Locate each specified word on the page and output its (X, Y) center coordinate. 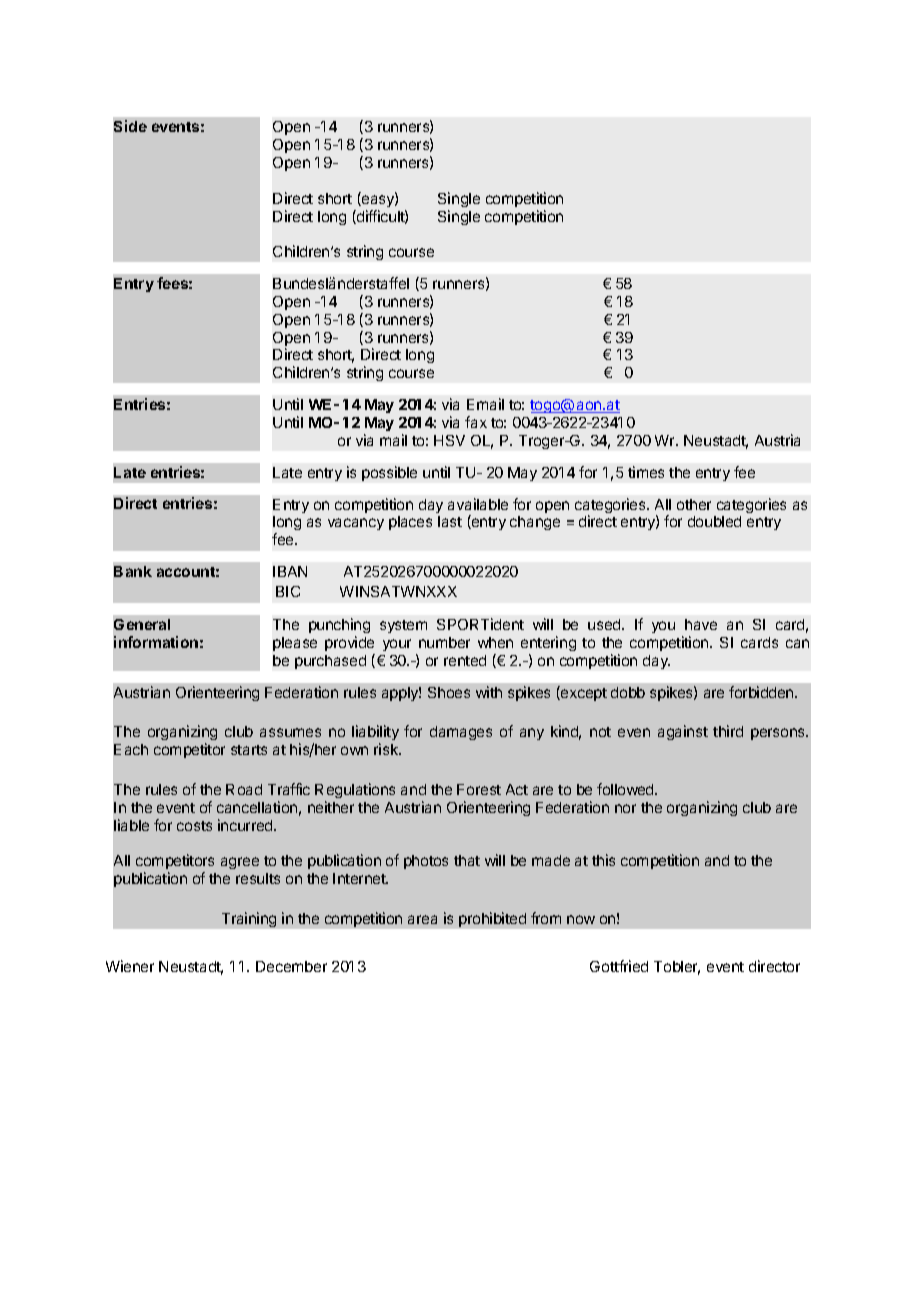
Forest (479, 789)
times (646, 472)
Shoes (449, 692)
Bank (133, 571)
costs (194, 826)
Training (249, 919)
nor (625, 808)
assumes (290, 732)
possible (389, 473)
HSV (449, 440)
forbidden (762, 692)
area (422, 919)
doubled (714, 521)
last (450, 521)
